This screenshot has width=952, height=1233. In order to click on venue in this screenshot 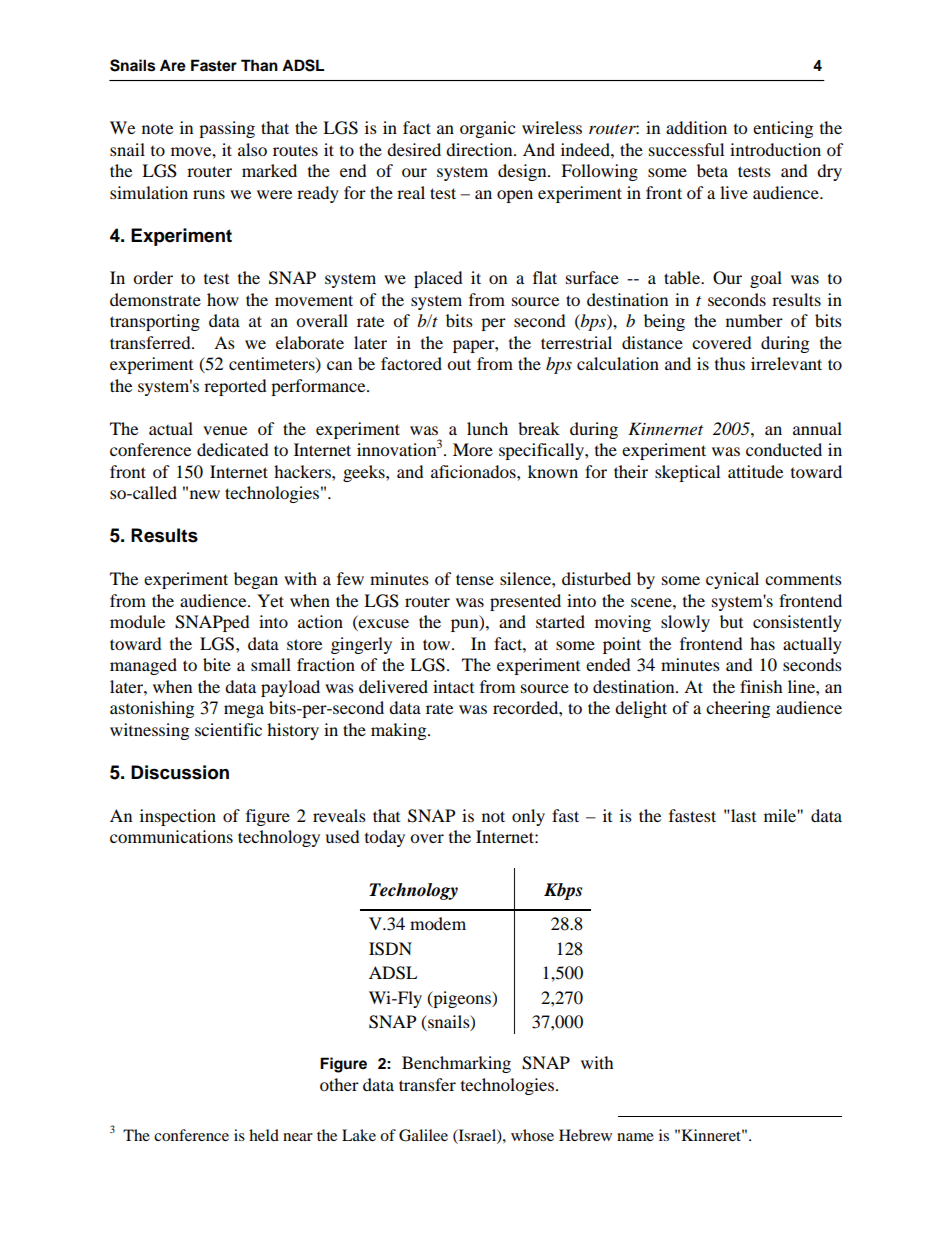, I will do `click(225, 430)`.
